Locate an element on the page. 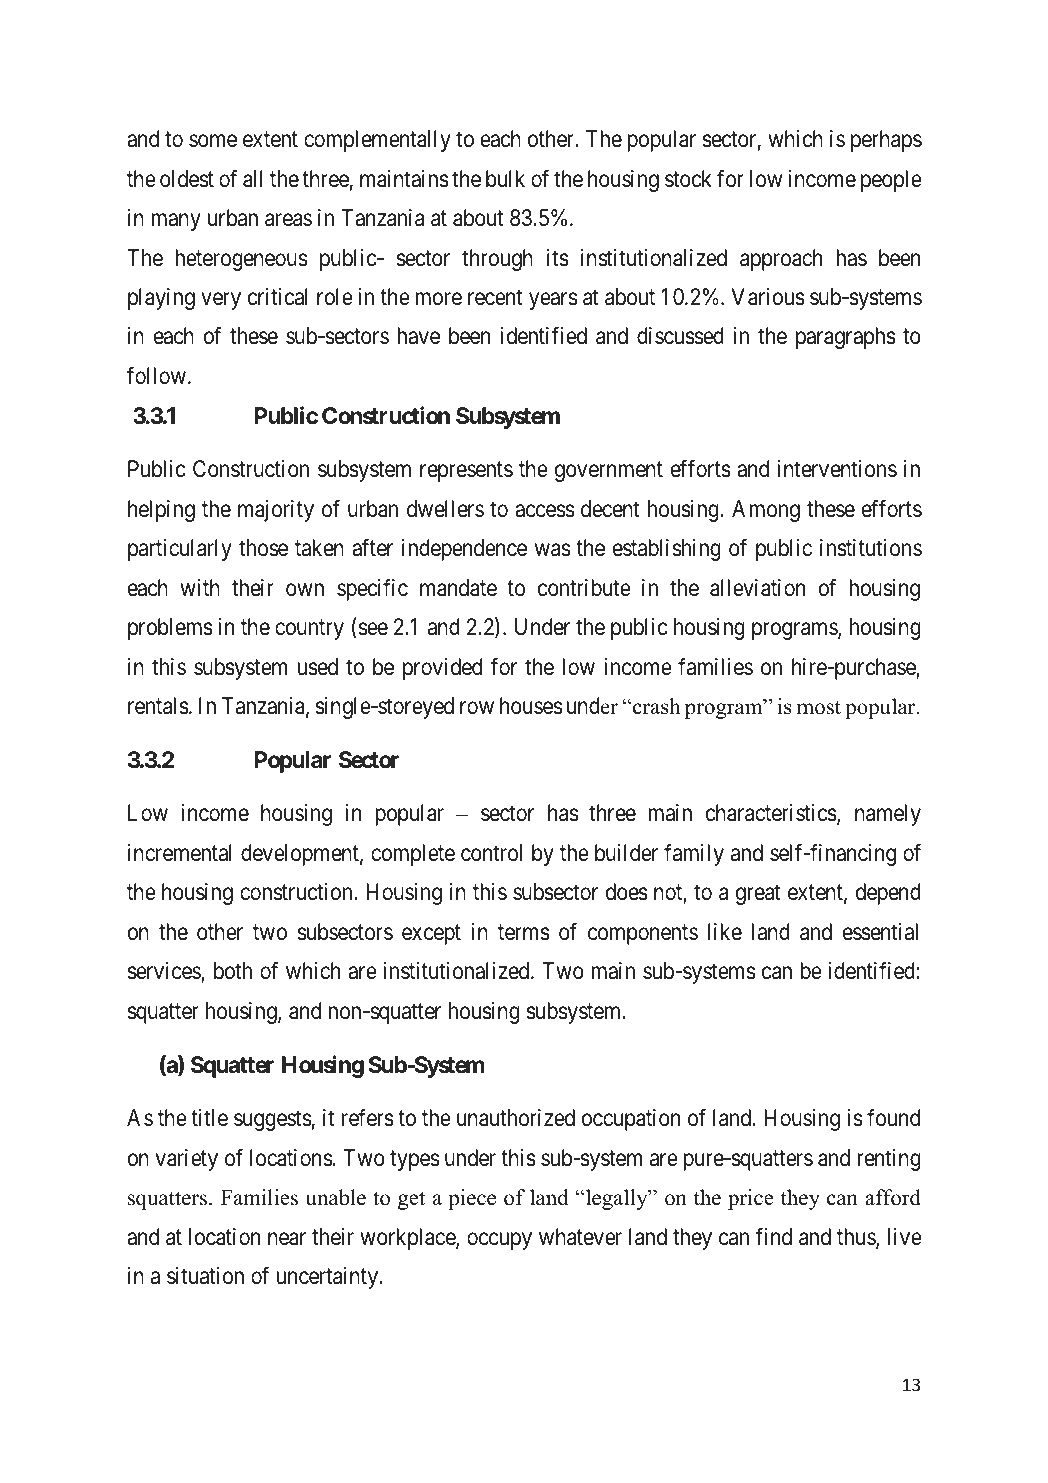 This image has width=1048, height=1483. occupy is located at coordinates (499, 1241).
